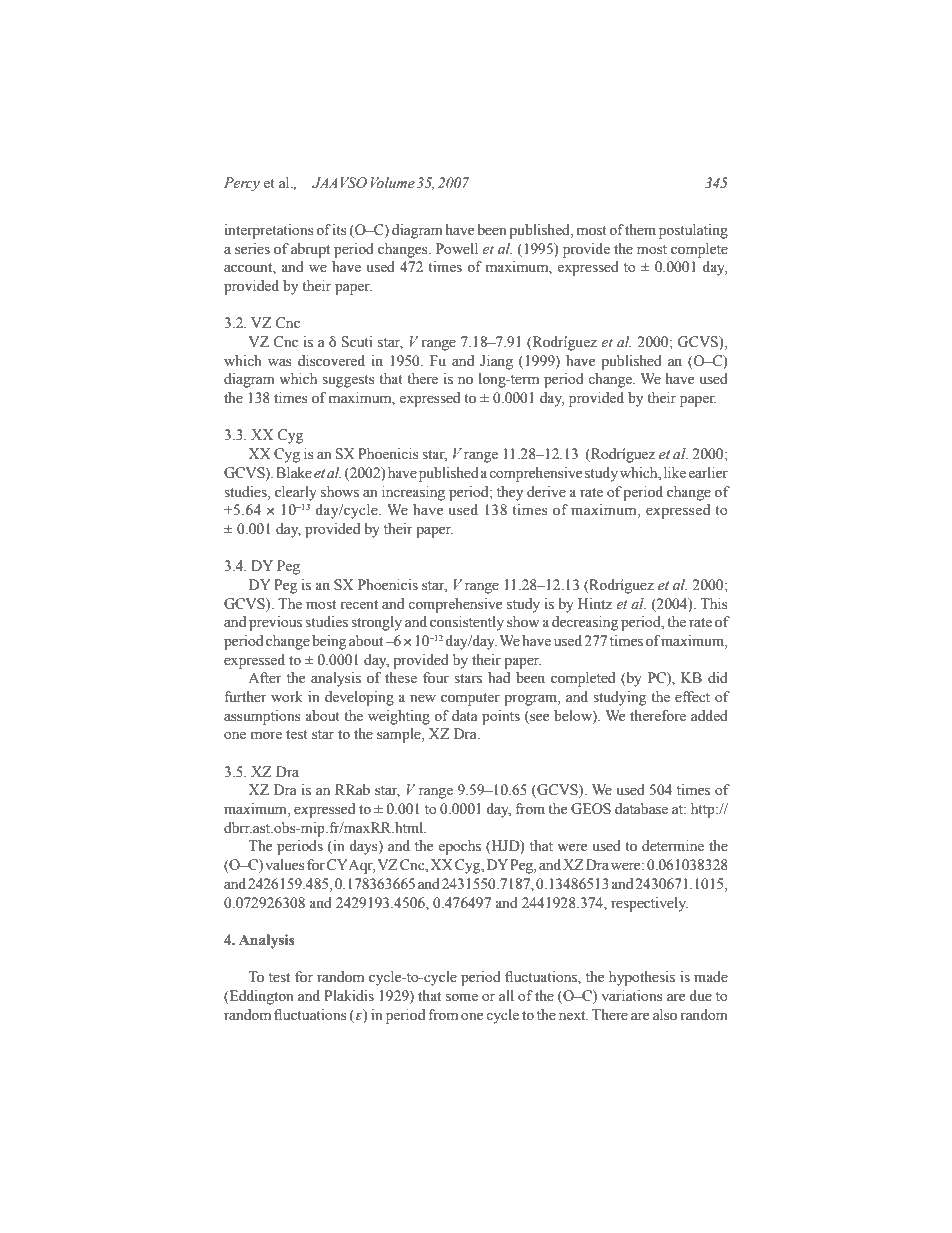 The width and height of the screenshot is (952, 1233). What do you see at coordinates (640, 230) in the screenshot?
I see `them` at bounding box center [640, 230].
